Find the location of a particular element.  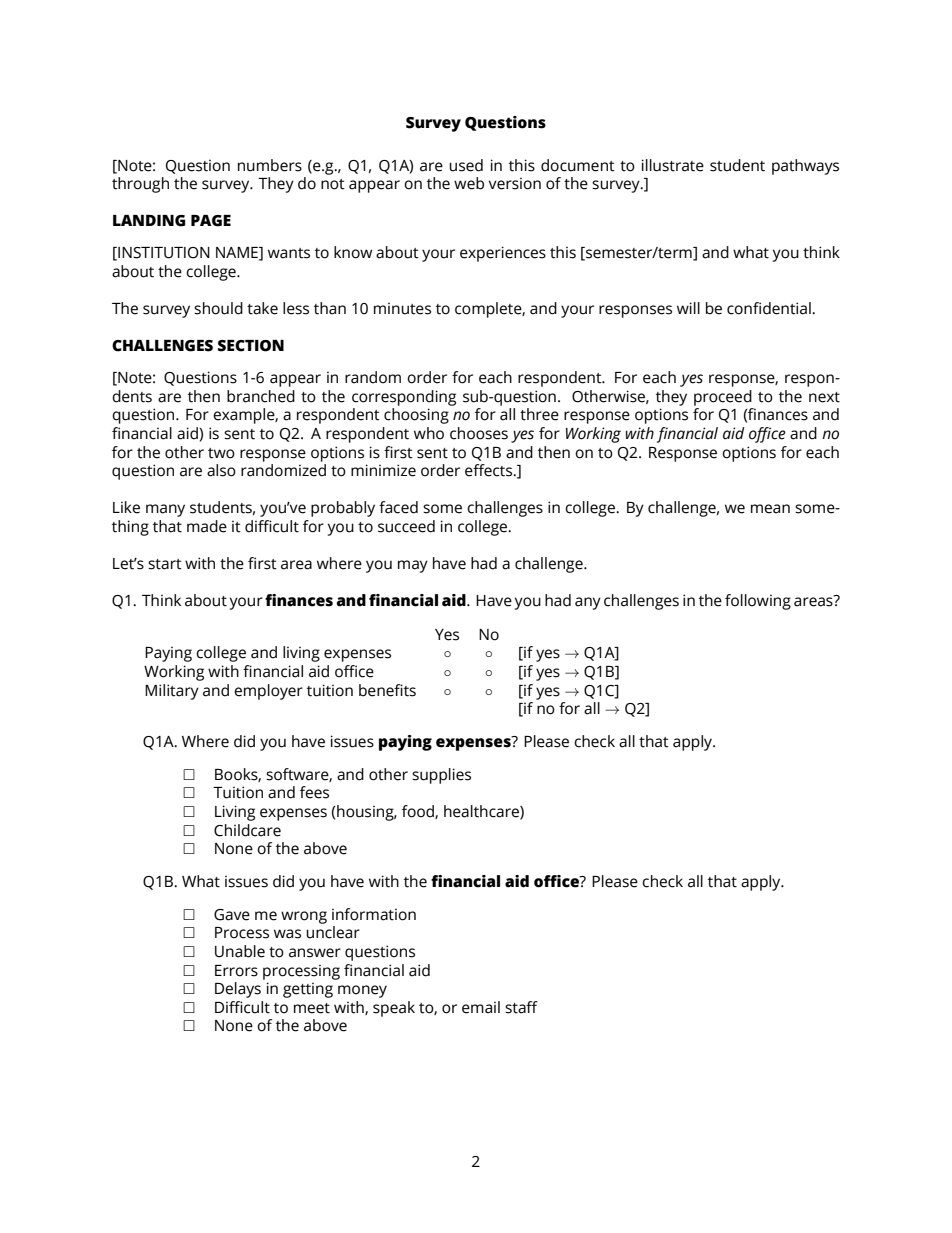

PAGE is located at coordinates (211, 221).
